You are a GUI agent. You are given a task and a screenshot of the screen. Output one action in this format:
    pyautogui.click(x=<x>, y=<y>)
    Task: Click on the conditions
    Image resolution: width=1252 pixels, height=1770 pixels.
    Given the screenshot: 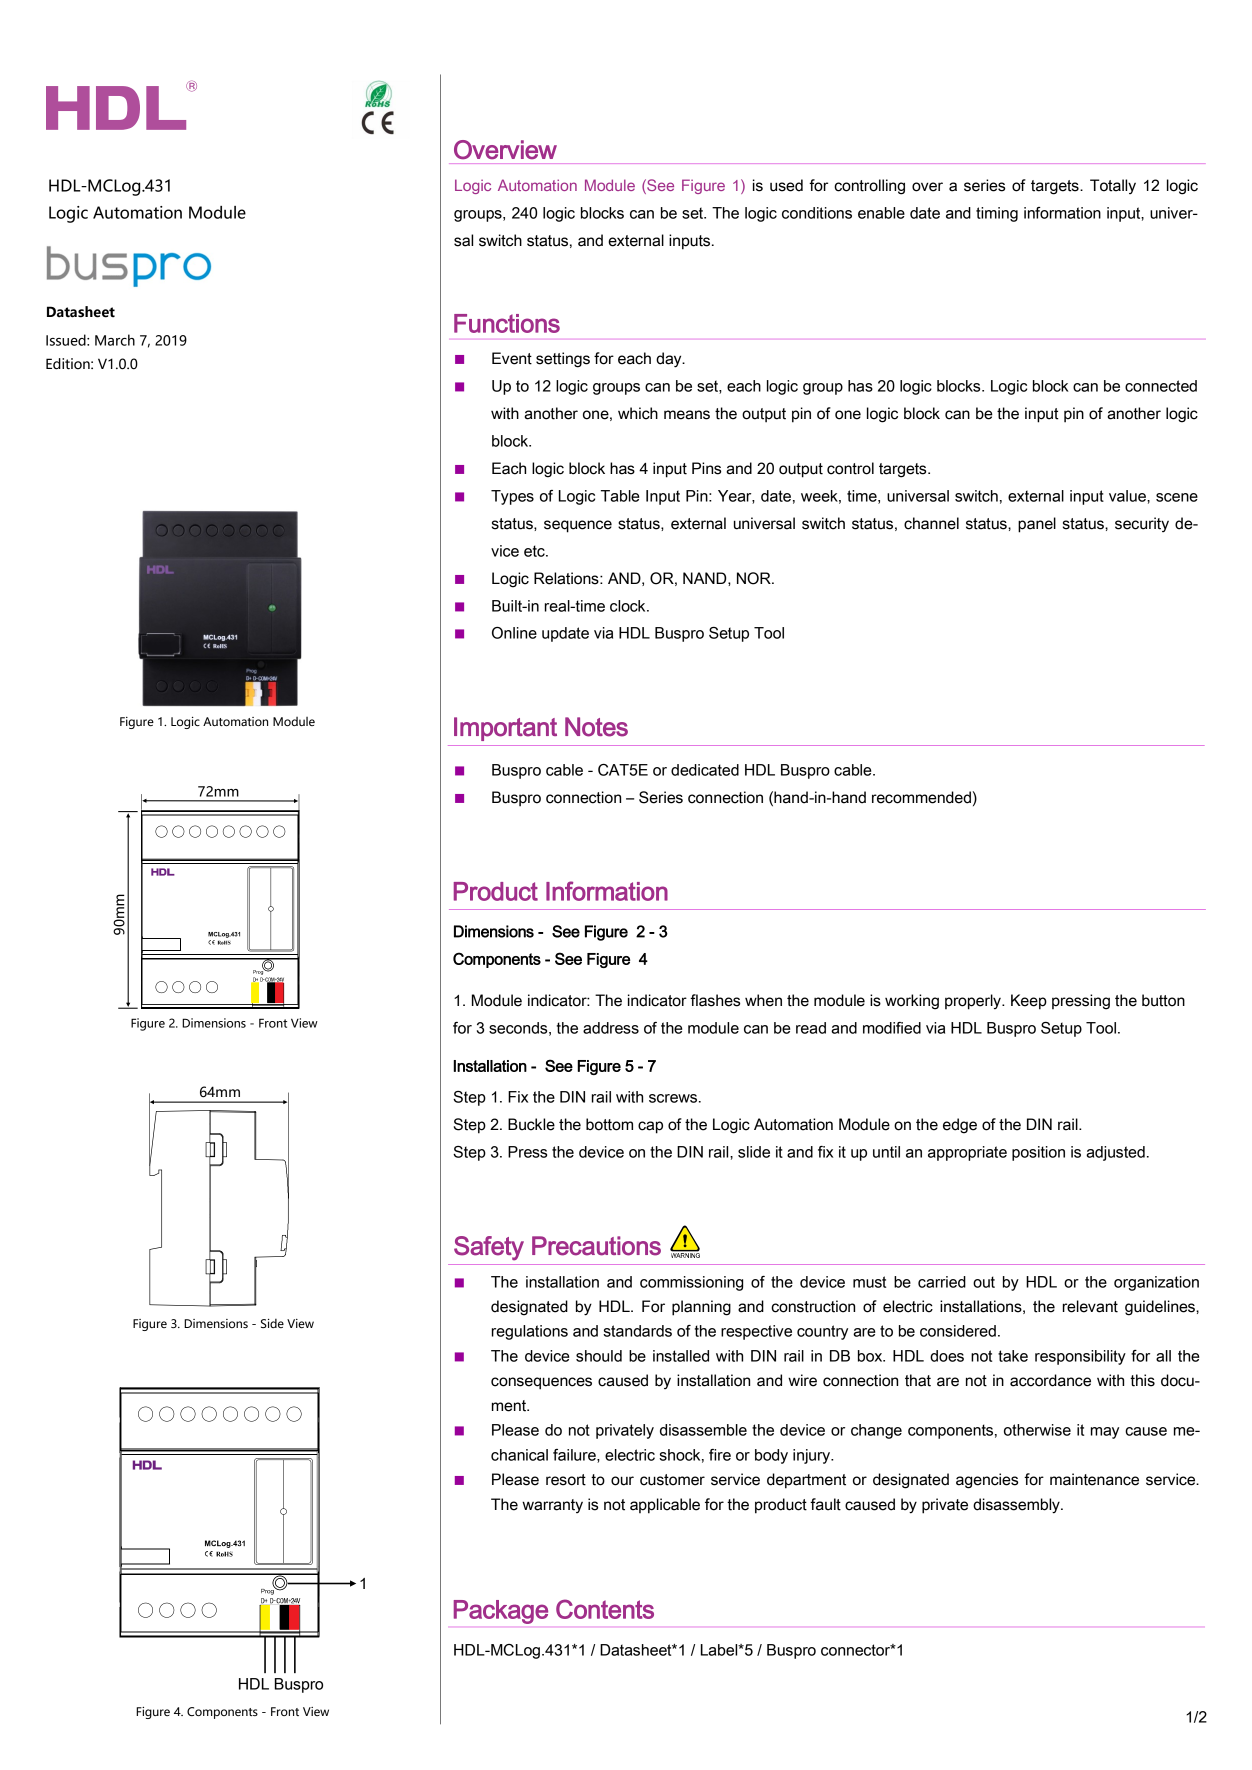 What is the action you would take?
    pyautogui.click(x=817, y=213)
